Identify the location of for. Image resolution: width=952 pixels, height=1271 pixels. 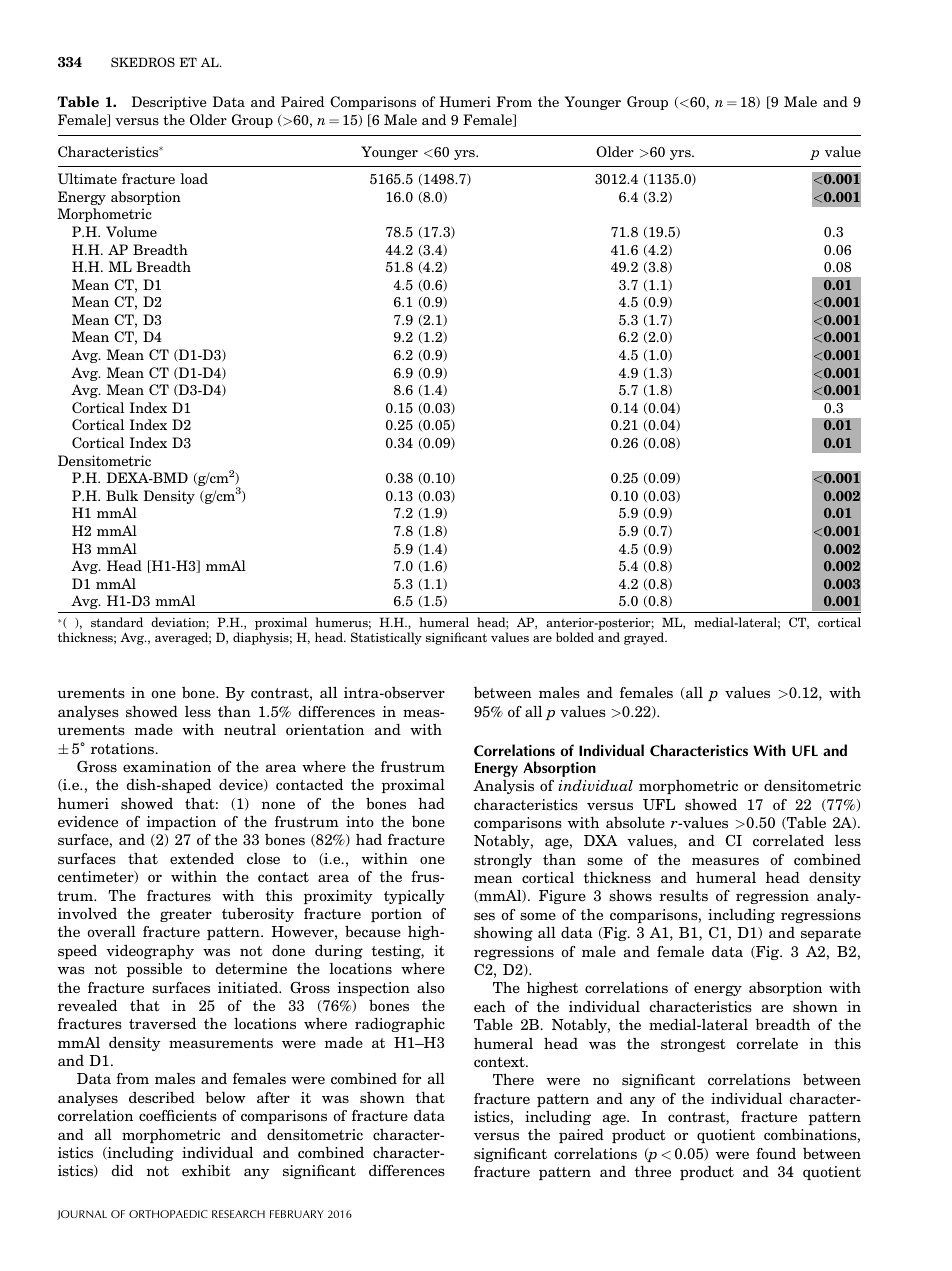
(411, 1078).
